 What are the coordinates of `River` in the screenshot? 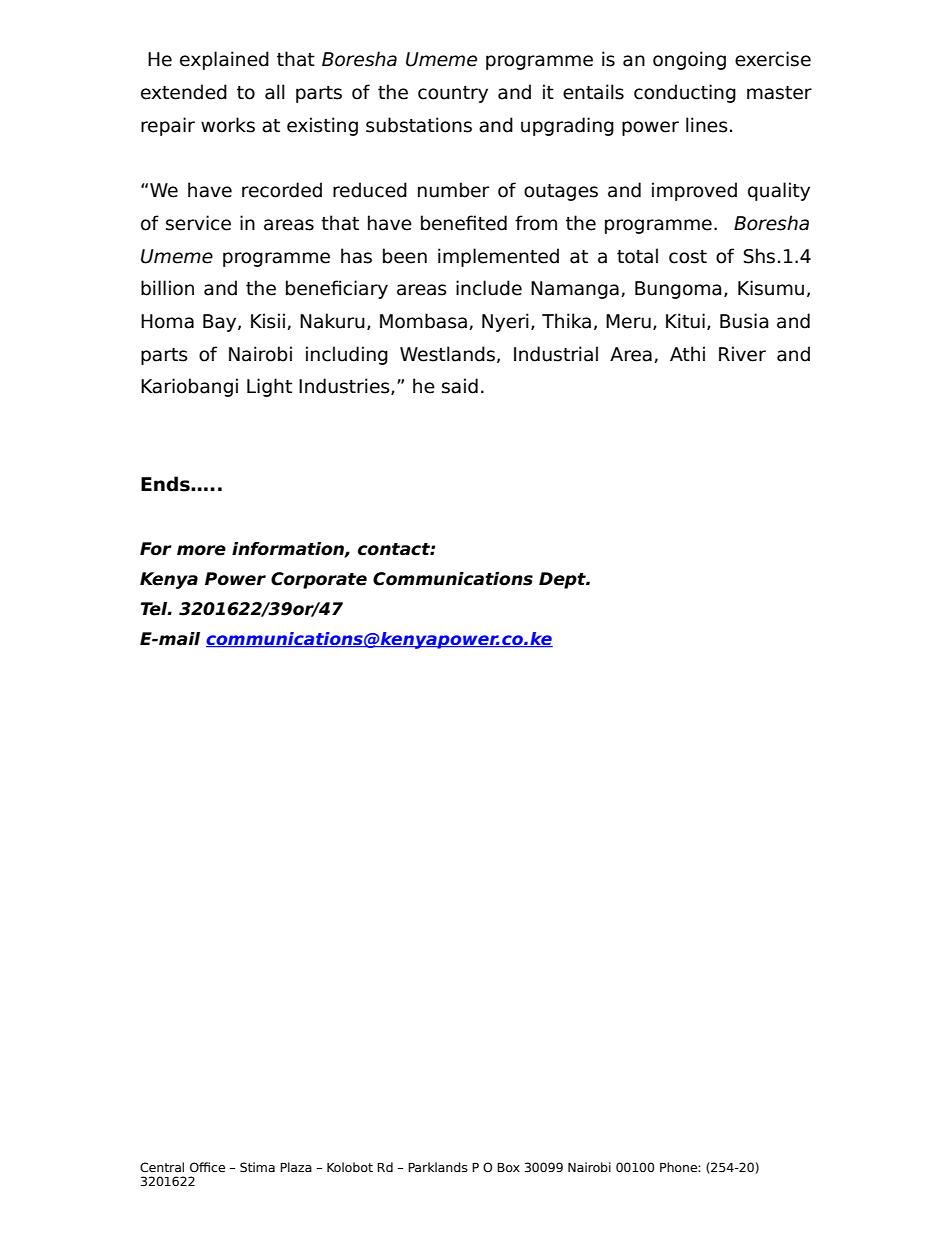 It's located at (742, 354).
